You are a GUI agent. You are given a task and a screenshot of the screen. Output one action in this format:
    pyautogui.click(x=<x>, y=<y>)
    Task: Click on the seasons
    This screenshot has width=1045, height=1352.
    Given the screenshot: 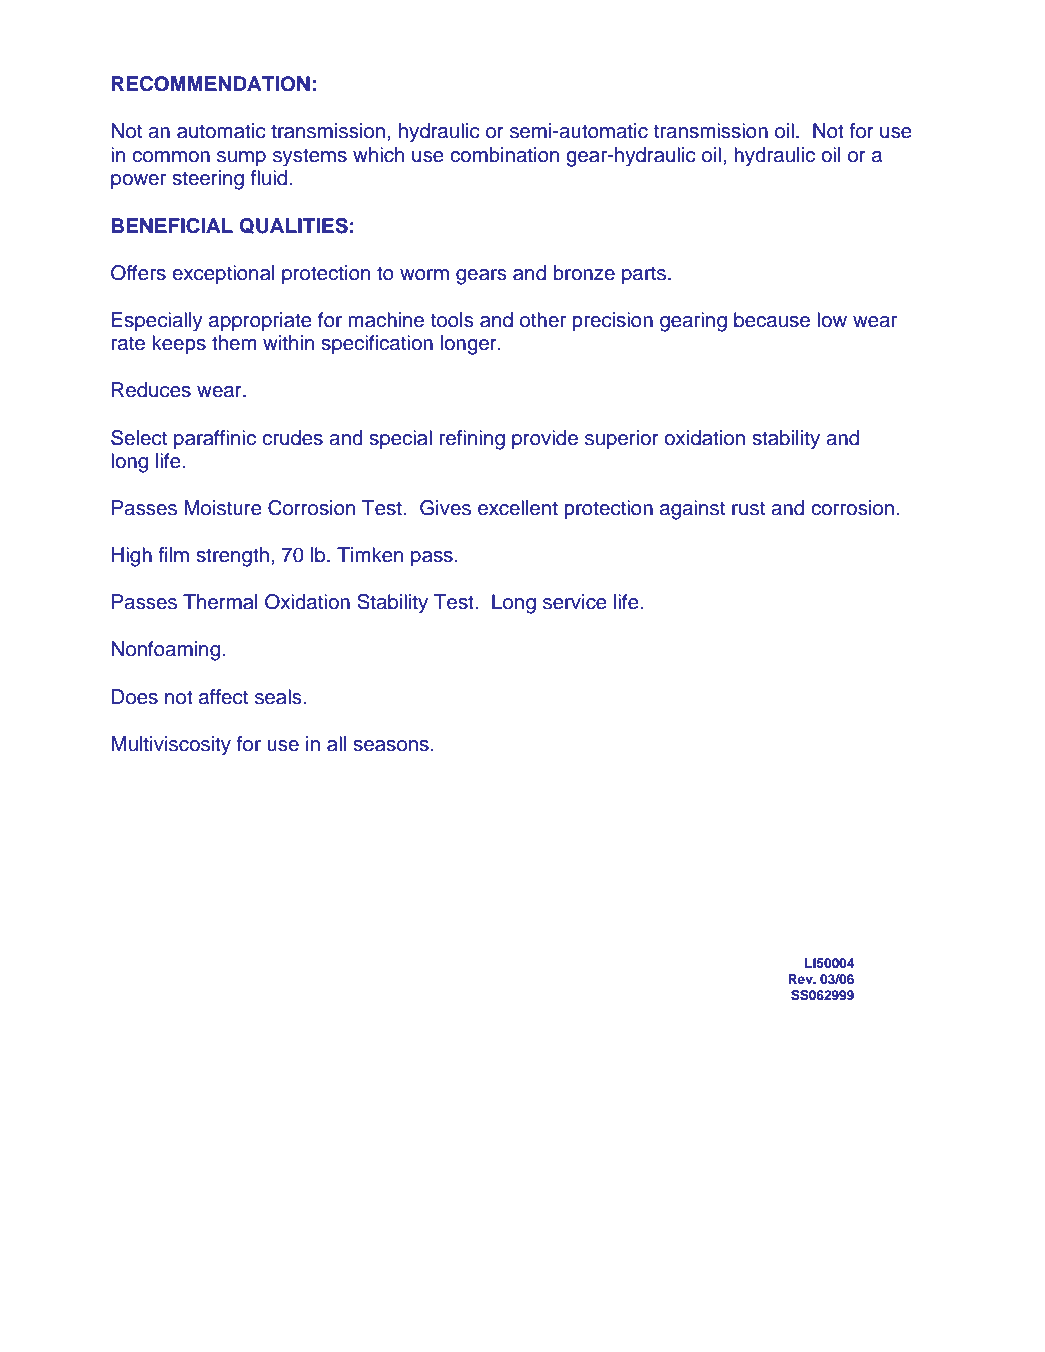 What is the action you would take?
    pyautogui.click(x=391, y=746)
